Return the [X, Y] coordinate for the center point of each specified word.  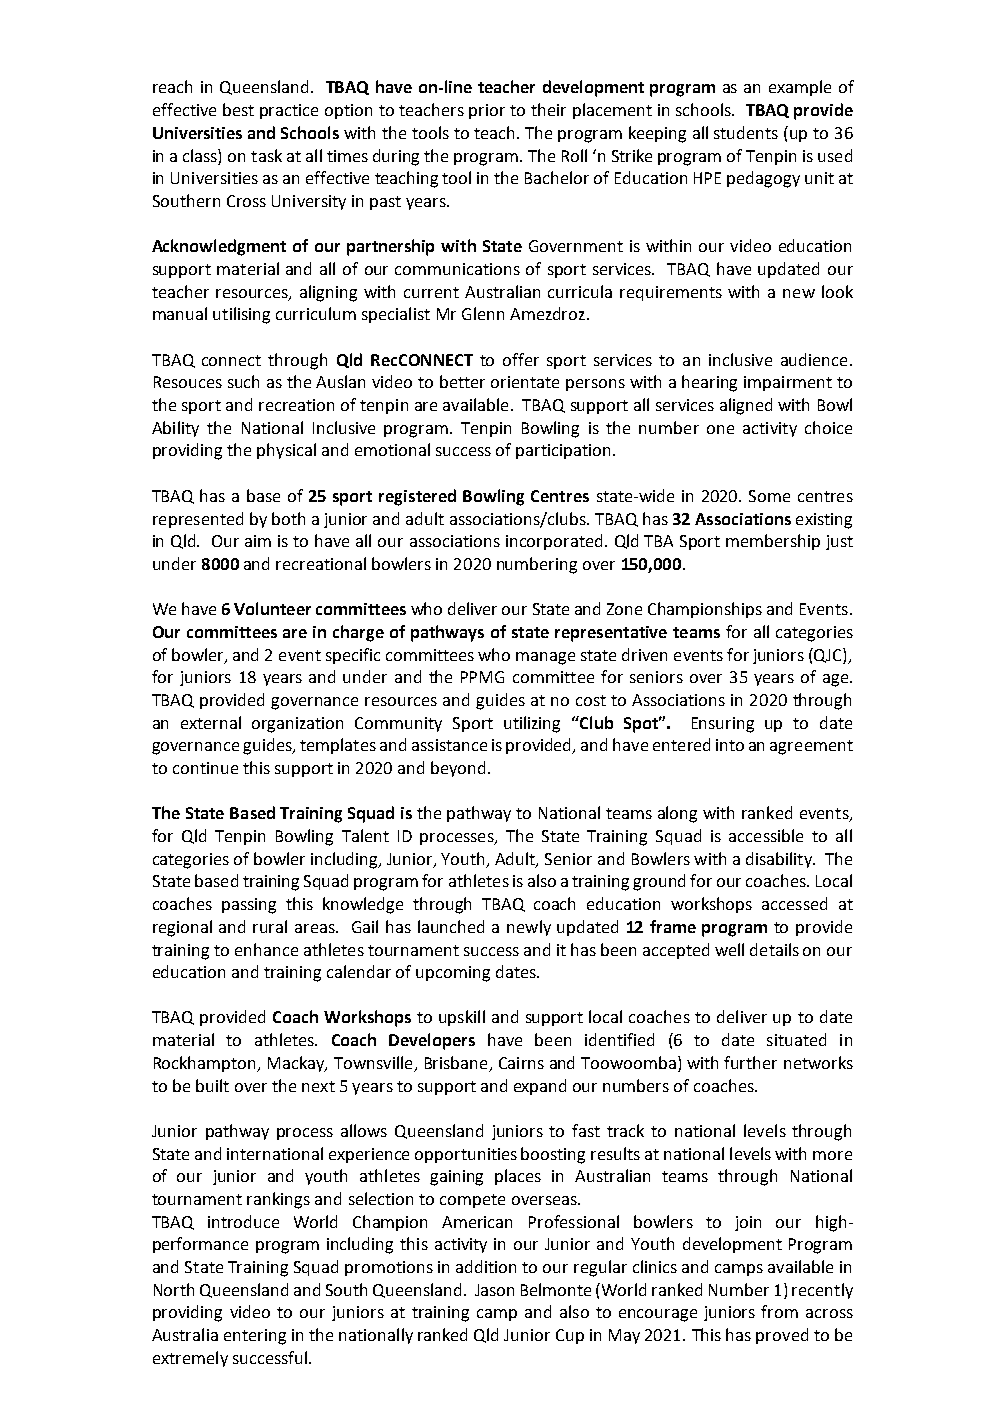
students [746, 132]
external [211, 722]
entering [255, 1337]
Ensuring [723, 725]
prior [487, 111]
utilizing [532, 724]
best [238, 109]
